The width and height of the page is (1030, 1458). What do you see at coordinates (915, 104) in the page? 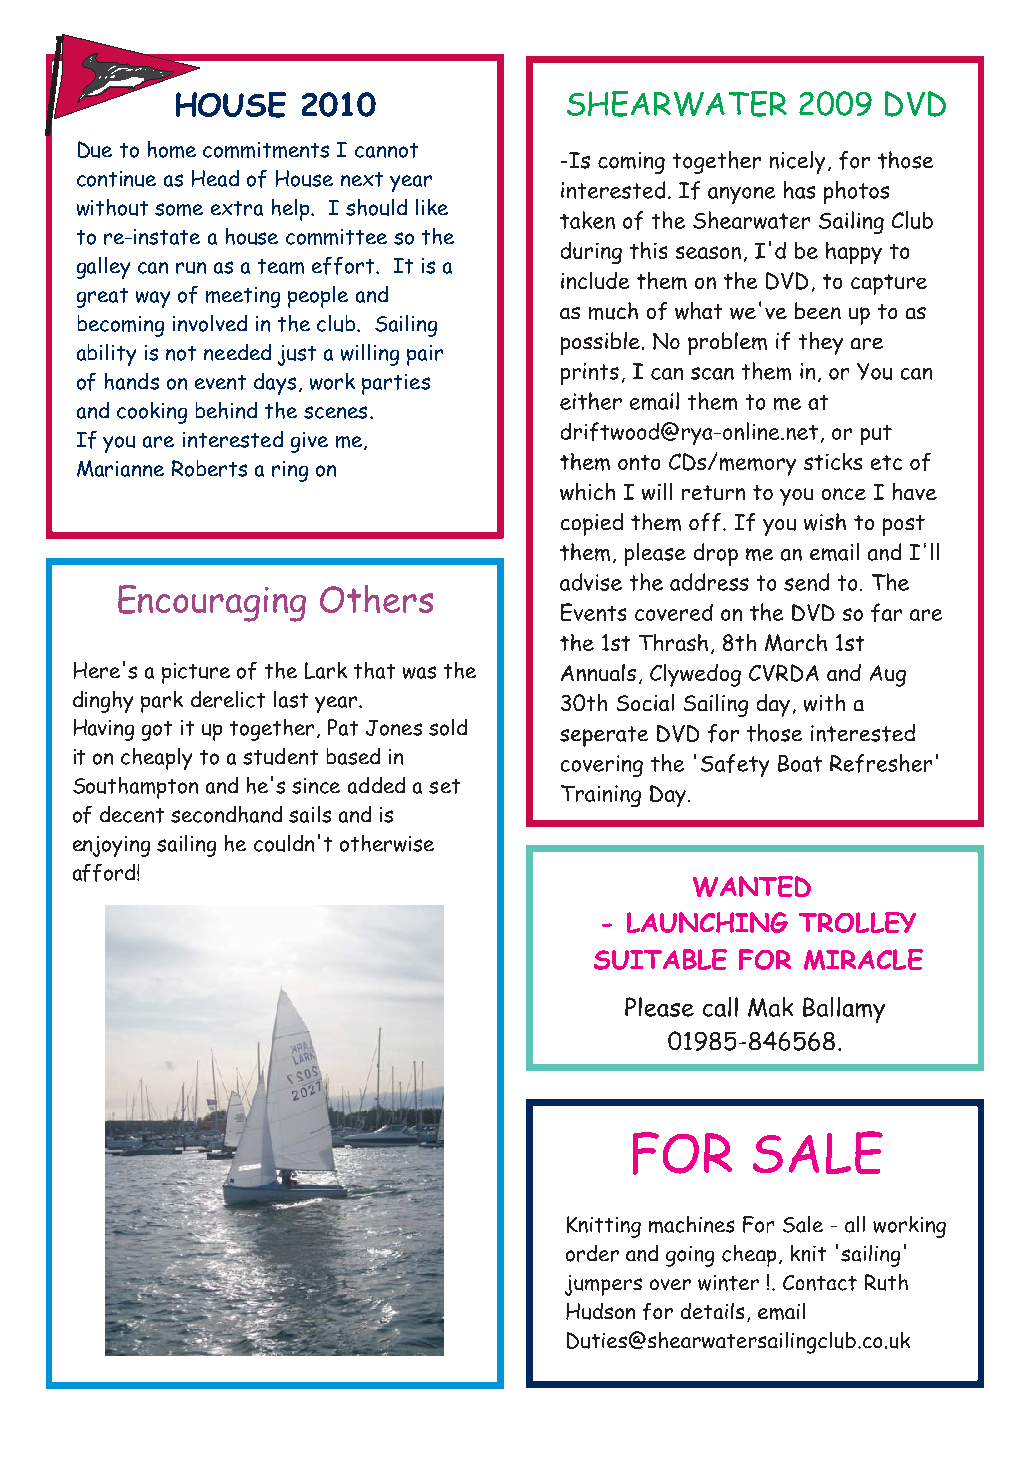
I see `DVD` at bounding box center [915, 104].
